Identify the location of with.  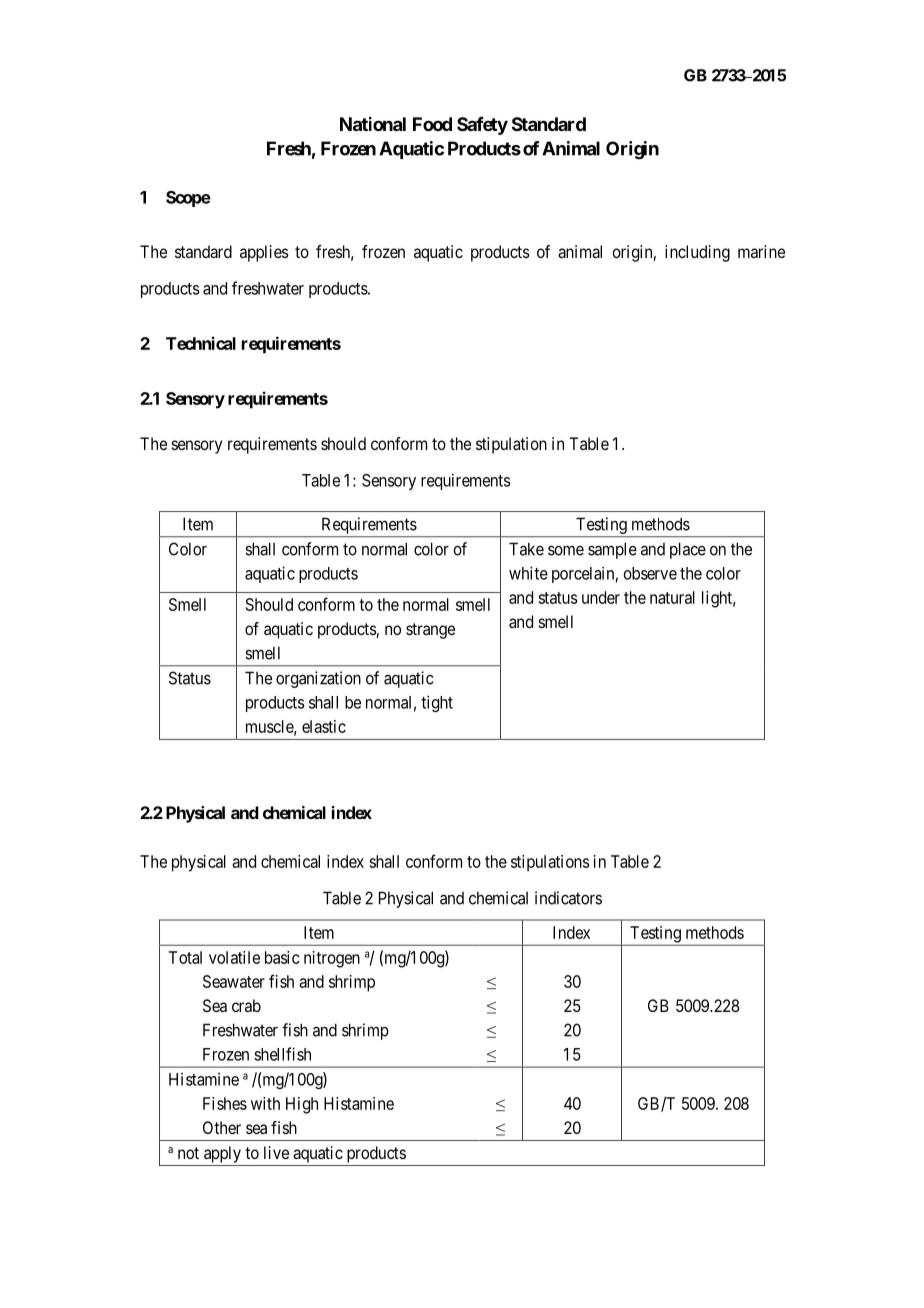
(265, 1103).
